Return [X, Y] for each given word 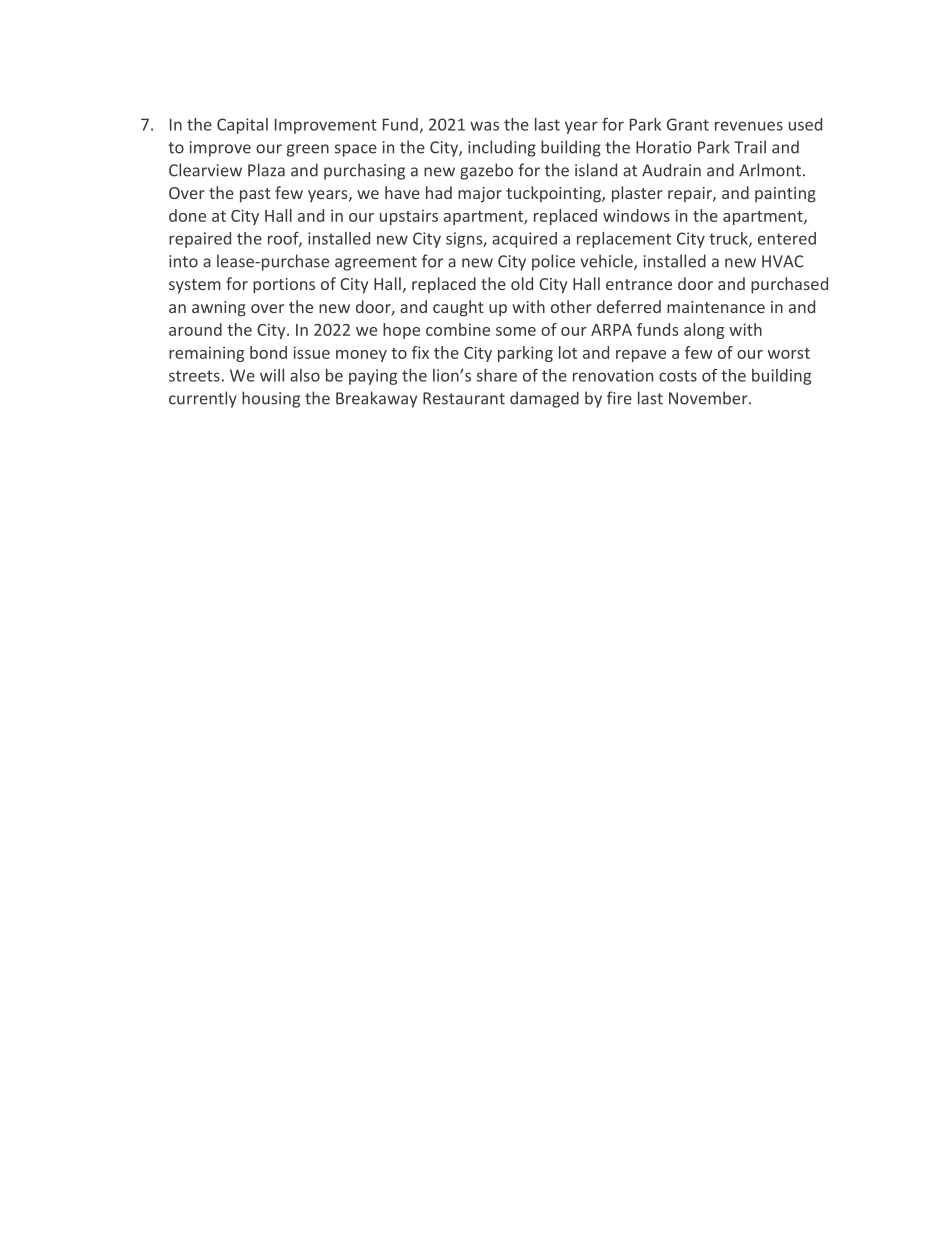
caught [458, 308]
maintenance [716, 307]
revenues [749, 126]
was [484, 126]
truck [729, 239]
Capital [242, 126]
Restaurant [464, 398]
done [187, 215]
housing [271, 399]
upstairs [409, 217]
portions [284, 286]
